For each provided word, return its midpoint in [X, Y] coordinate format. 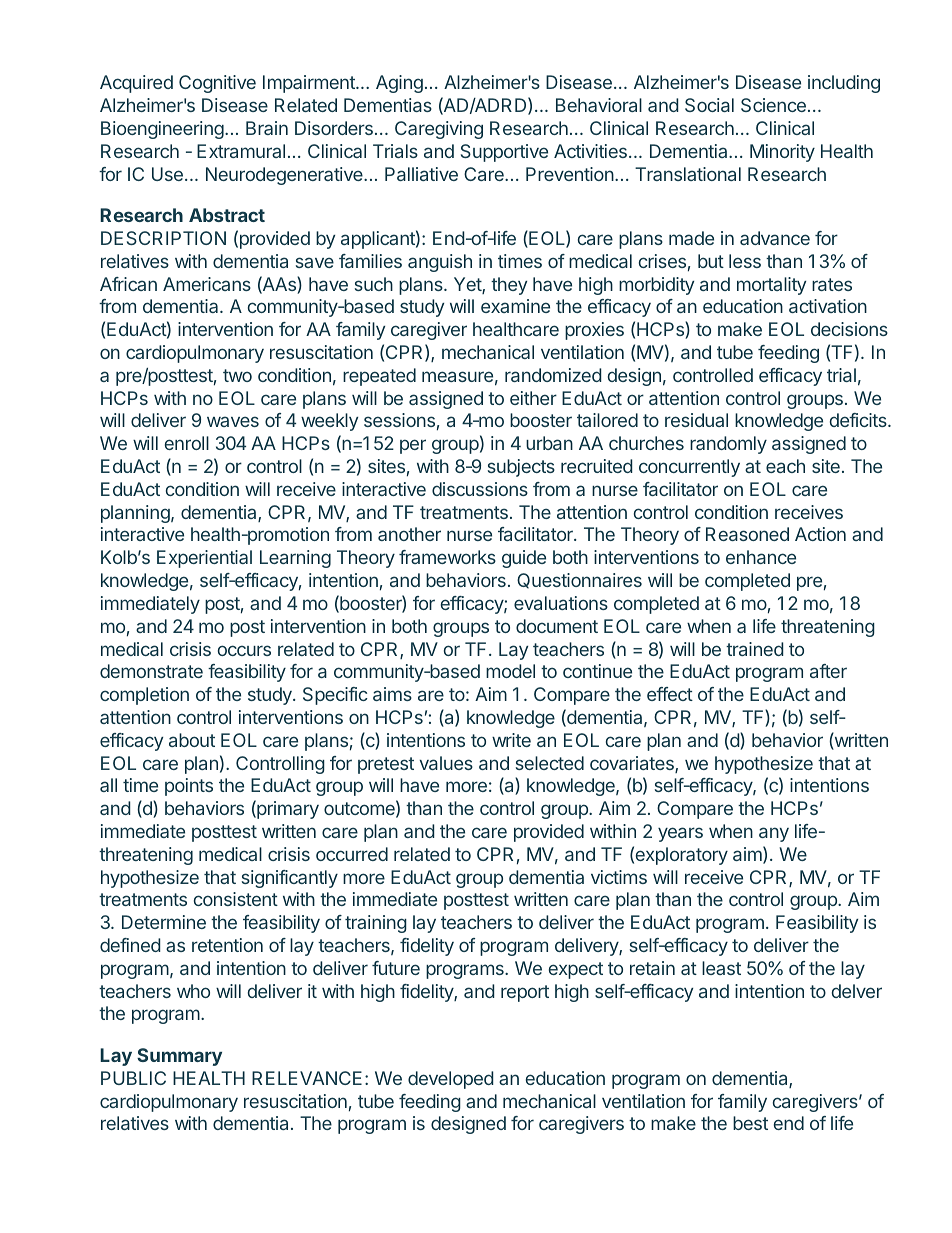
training [376, 924]
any [774, 834]
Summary [179, 1057]
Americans [207, 284]
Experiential [204, 559]
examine [515, 306]
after [828, 671]
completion [144, 696]
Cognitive [217, 84]
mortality [771, 286]
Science [773, 105]
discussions [480, 489]
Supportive [504, 153]
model [510, 671]
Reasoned [747, 534]
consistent [236, 899]
